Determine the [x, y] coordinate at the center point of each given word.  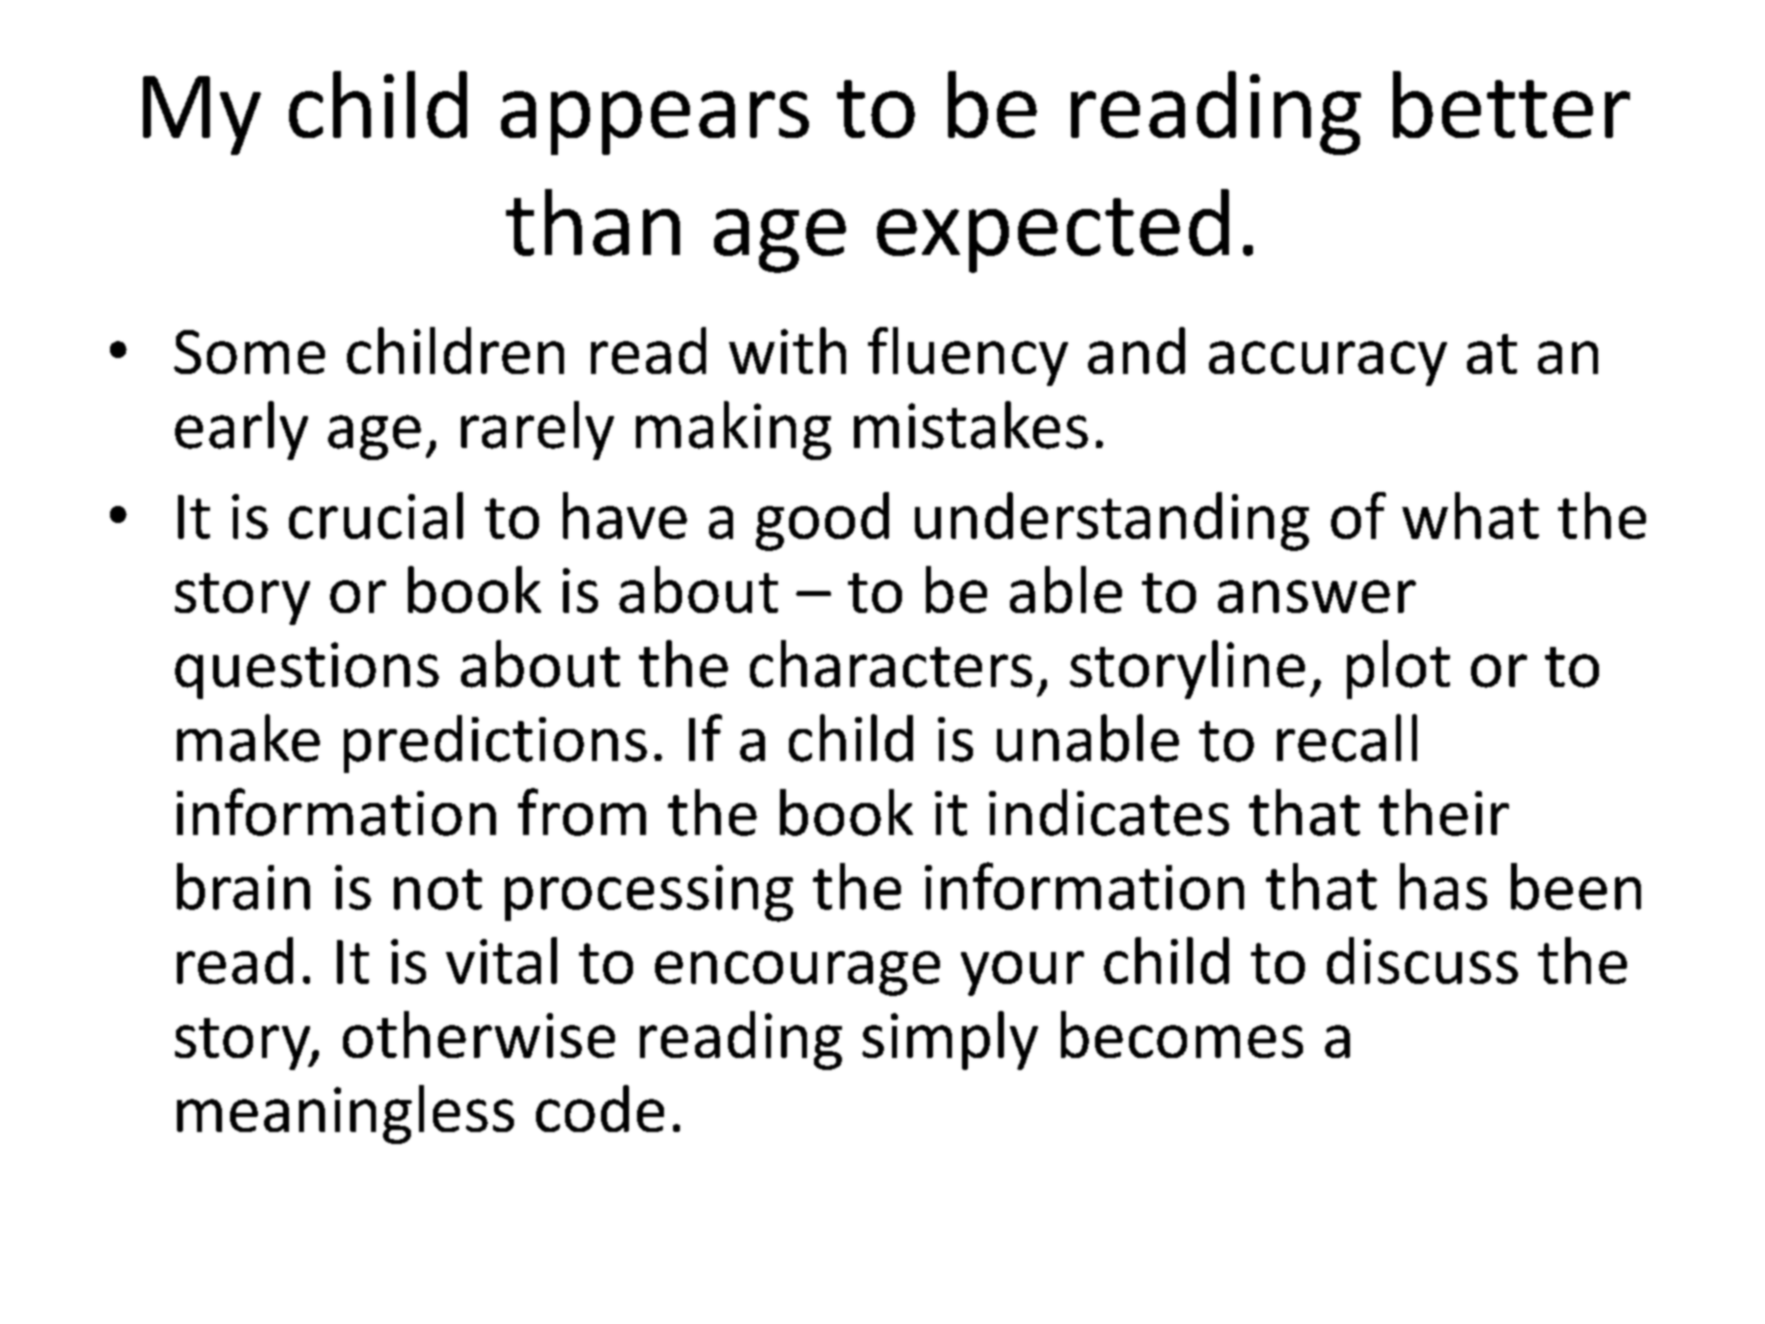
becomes [1182, 1034]
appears [655, 123]
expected [1053, 231]
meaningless [345, 1114]
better [1511, 104]
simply [950, 1040]
